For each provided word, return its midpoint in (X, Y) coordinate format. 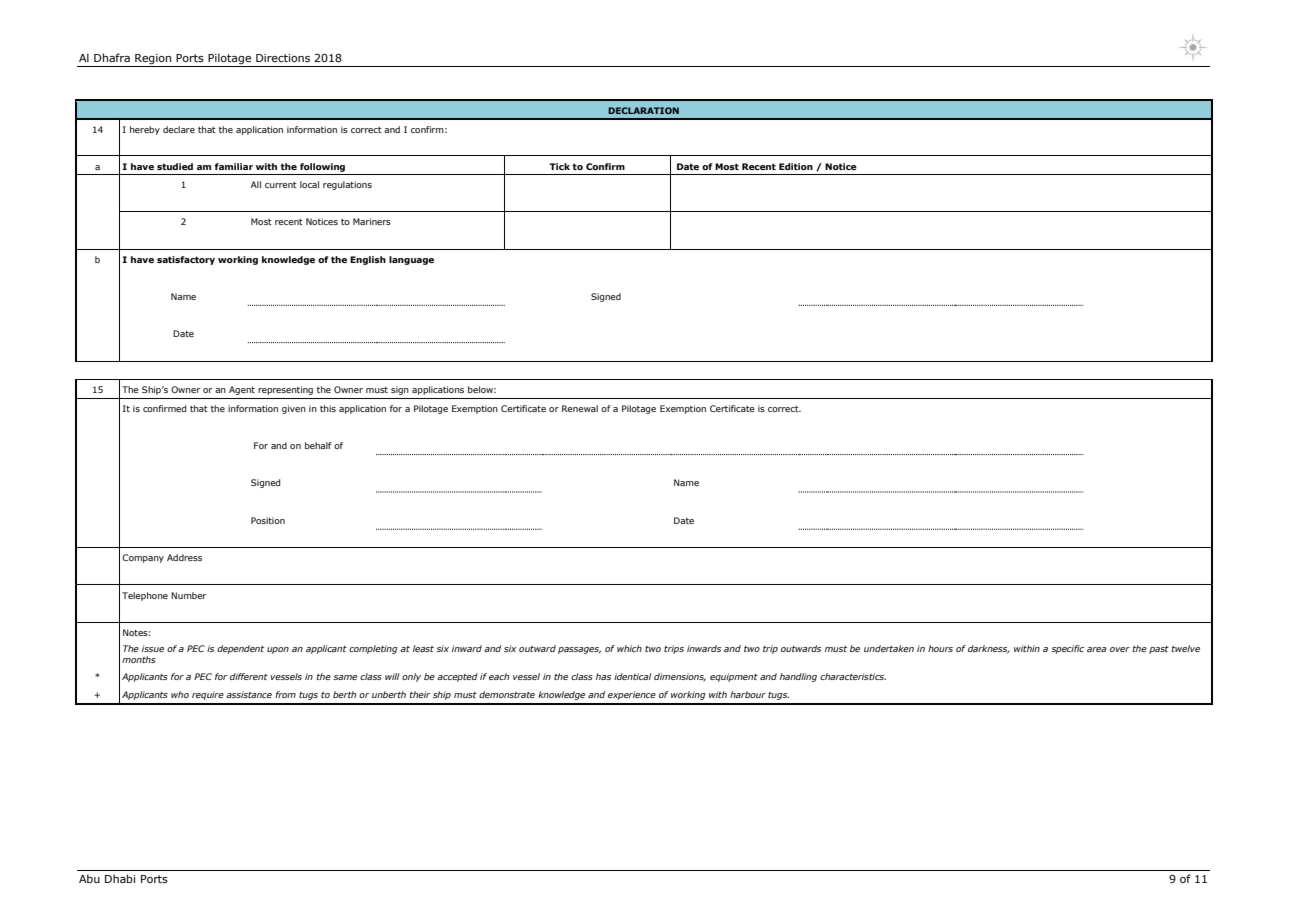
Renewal (580, 408)
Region (153, 60)
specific (1067, 649)
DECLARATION (643, 110)
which (629, 648)
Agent (242, 390)
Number (188, 595)
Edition (796, 166)
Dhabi (120, 878)
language (411, 260)
